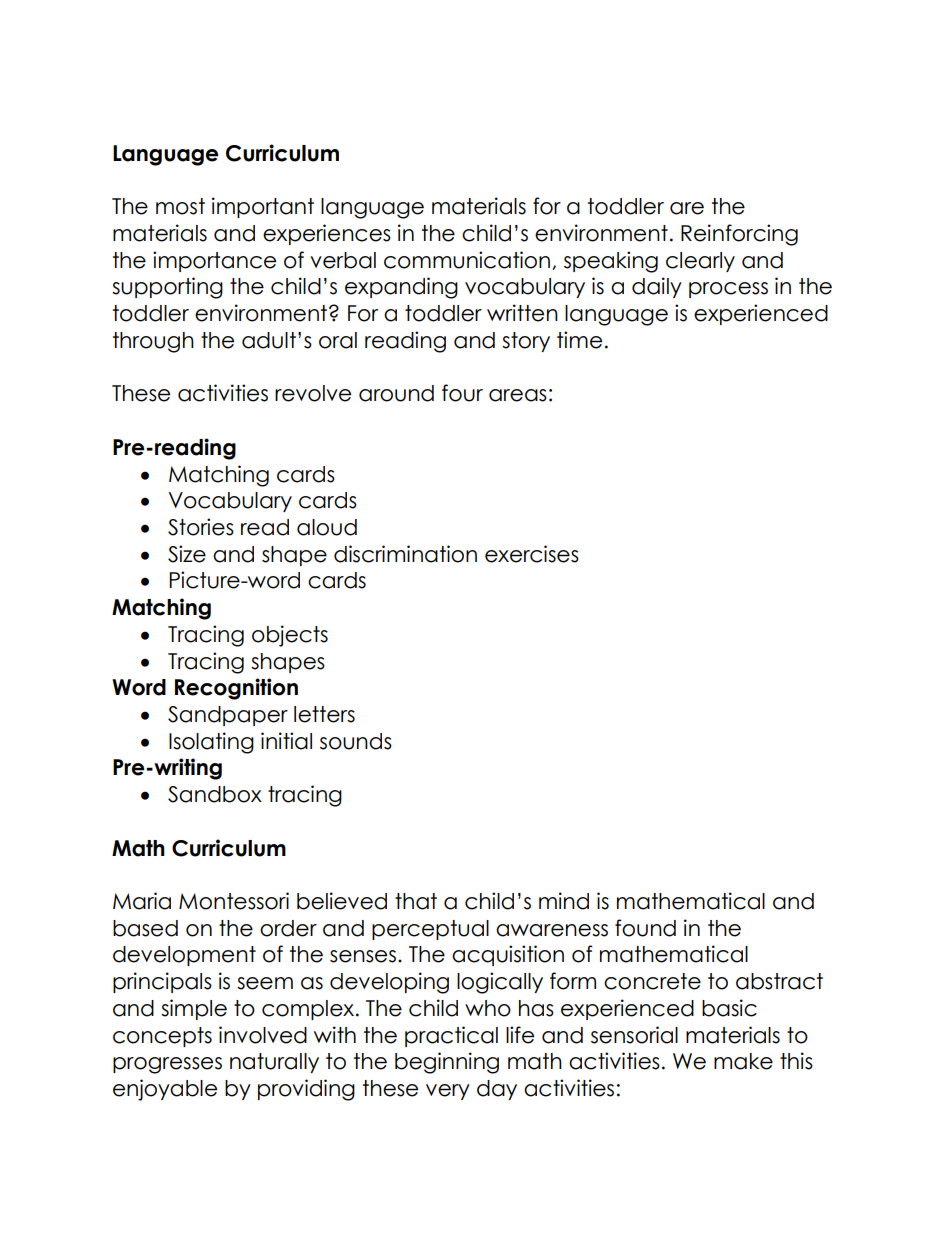 This document has height=1233, width=952. Describe the element at coordinates (447, 1063) in the document. I see `beginning` at that location.
